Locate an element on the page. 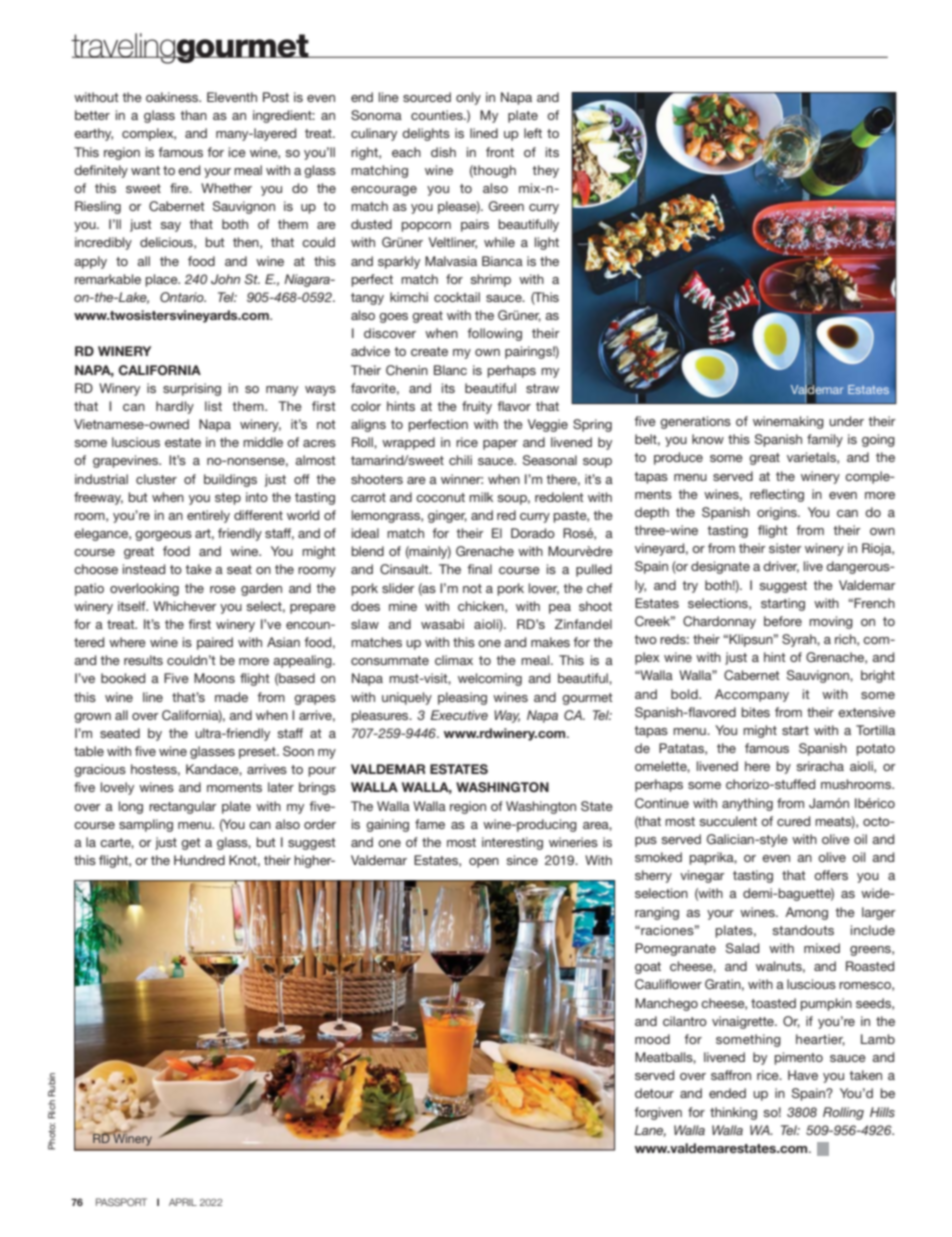 The image size is (952, 1237). they is located at coordinates (545, 171).
